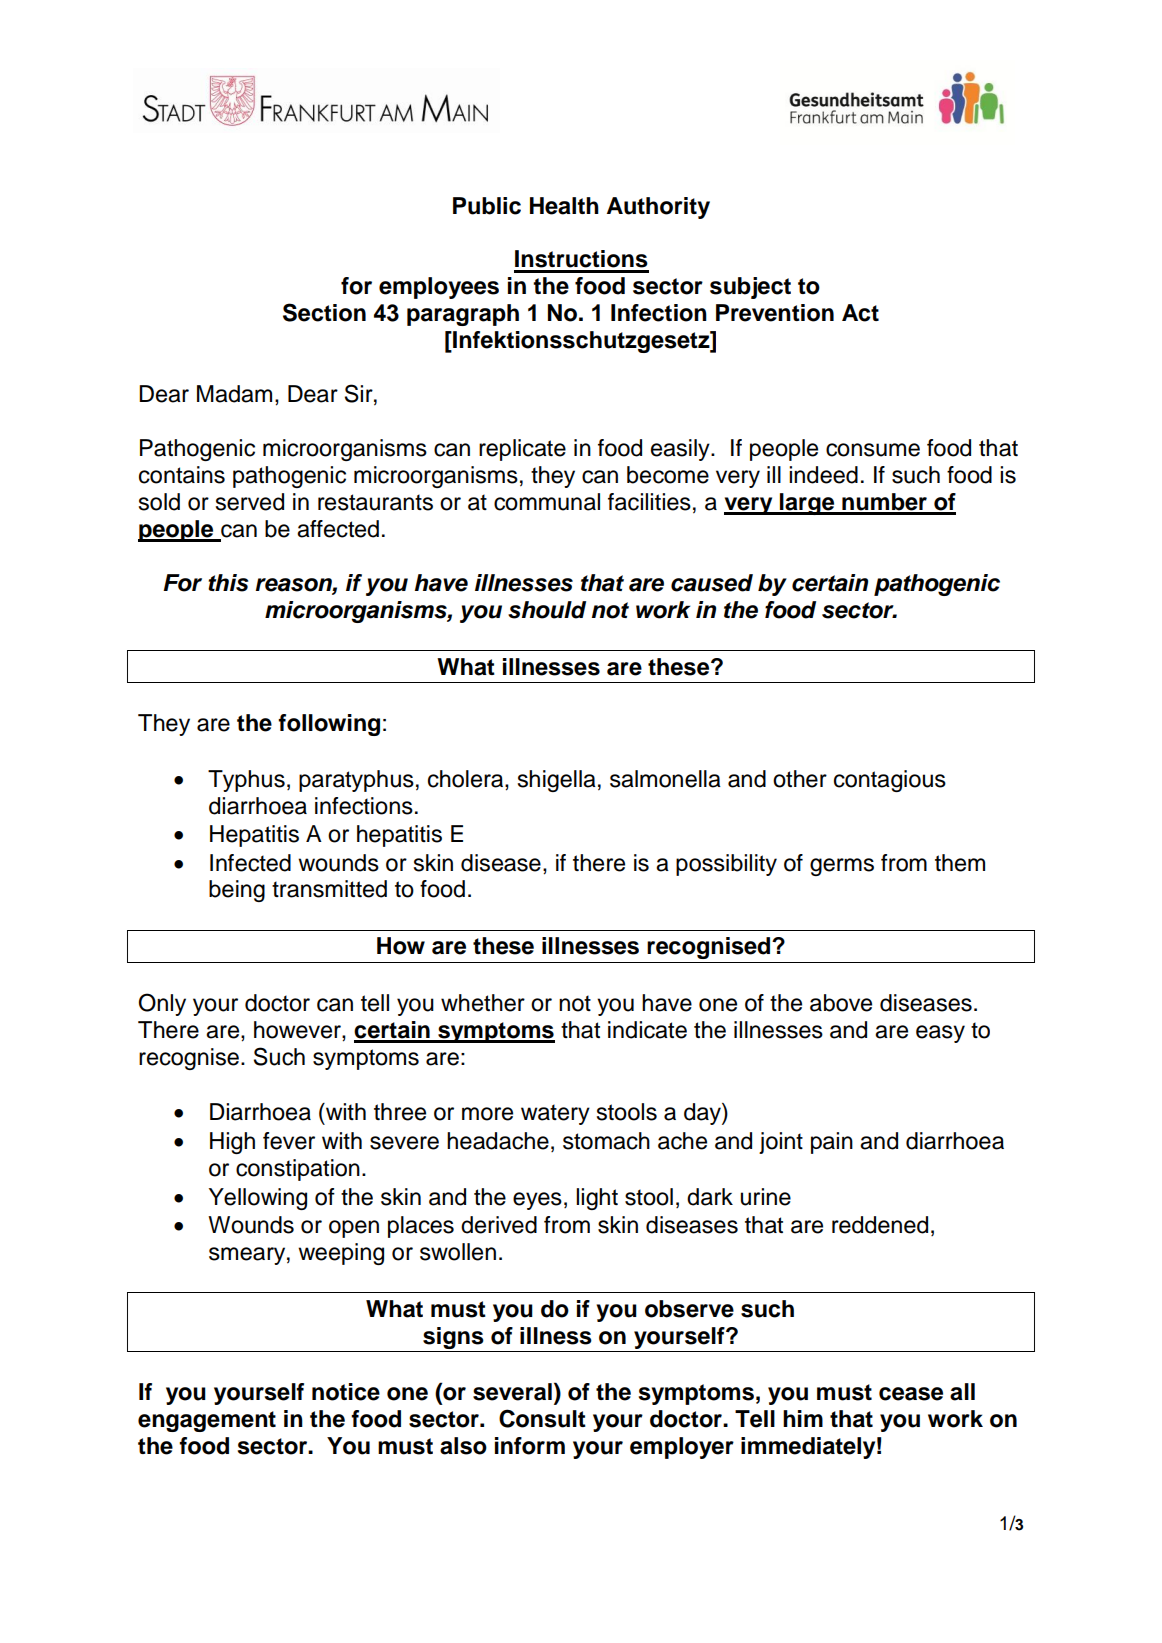 Image resolution: width=1162 pixels, height=1643 pixels. I want to click on Health, so click(564, 206).
